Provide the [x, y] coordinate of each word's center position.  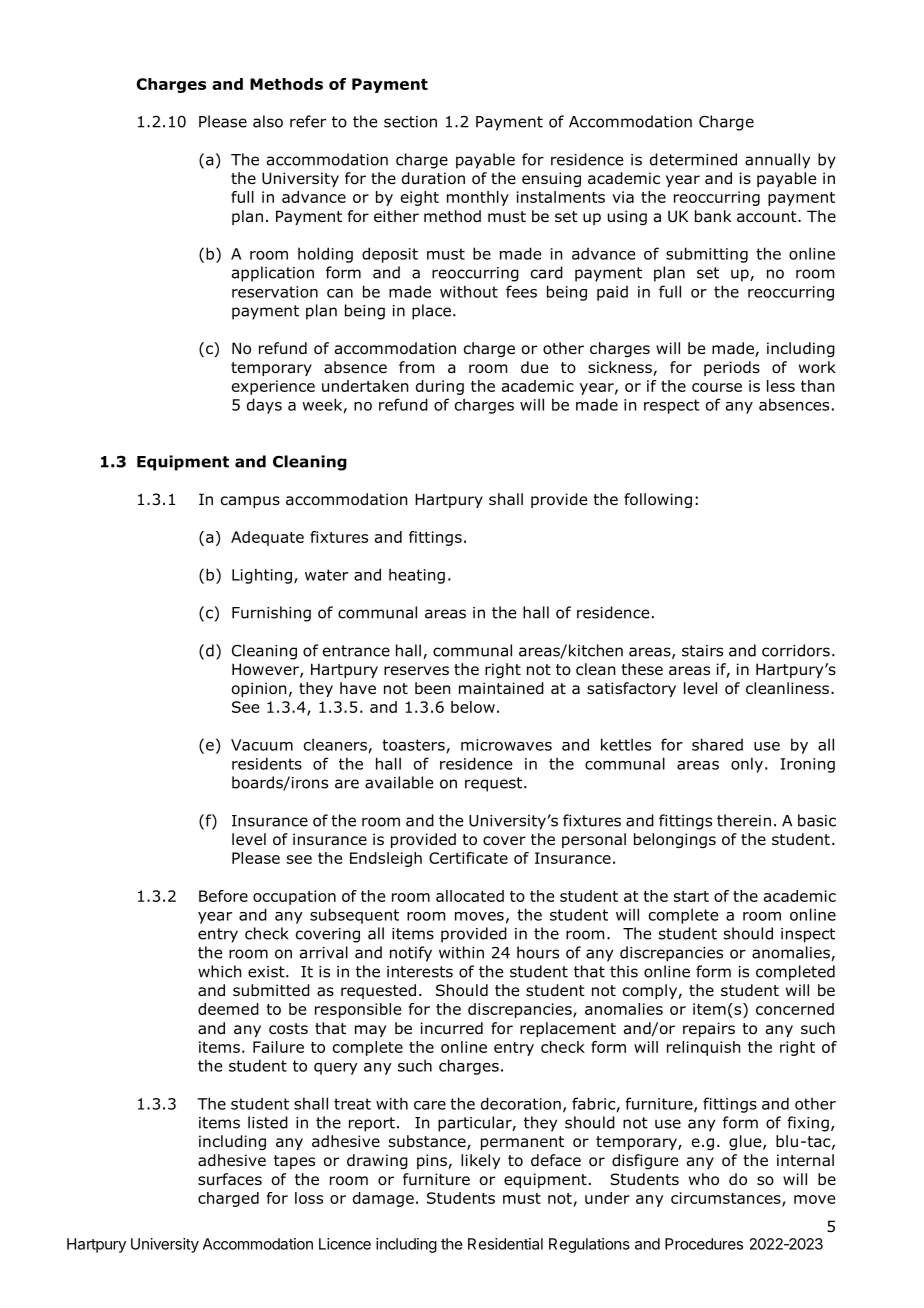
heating [417, 576]
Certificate [468, 858]
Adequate [267, 538]
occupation [294, 897]
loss [309, 1198]
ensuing [551, 179]
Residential [505, 1244]
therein [744, 820]
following [658, 500]
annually [777, 161]
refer [308, 121]
